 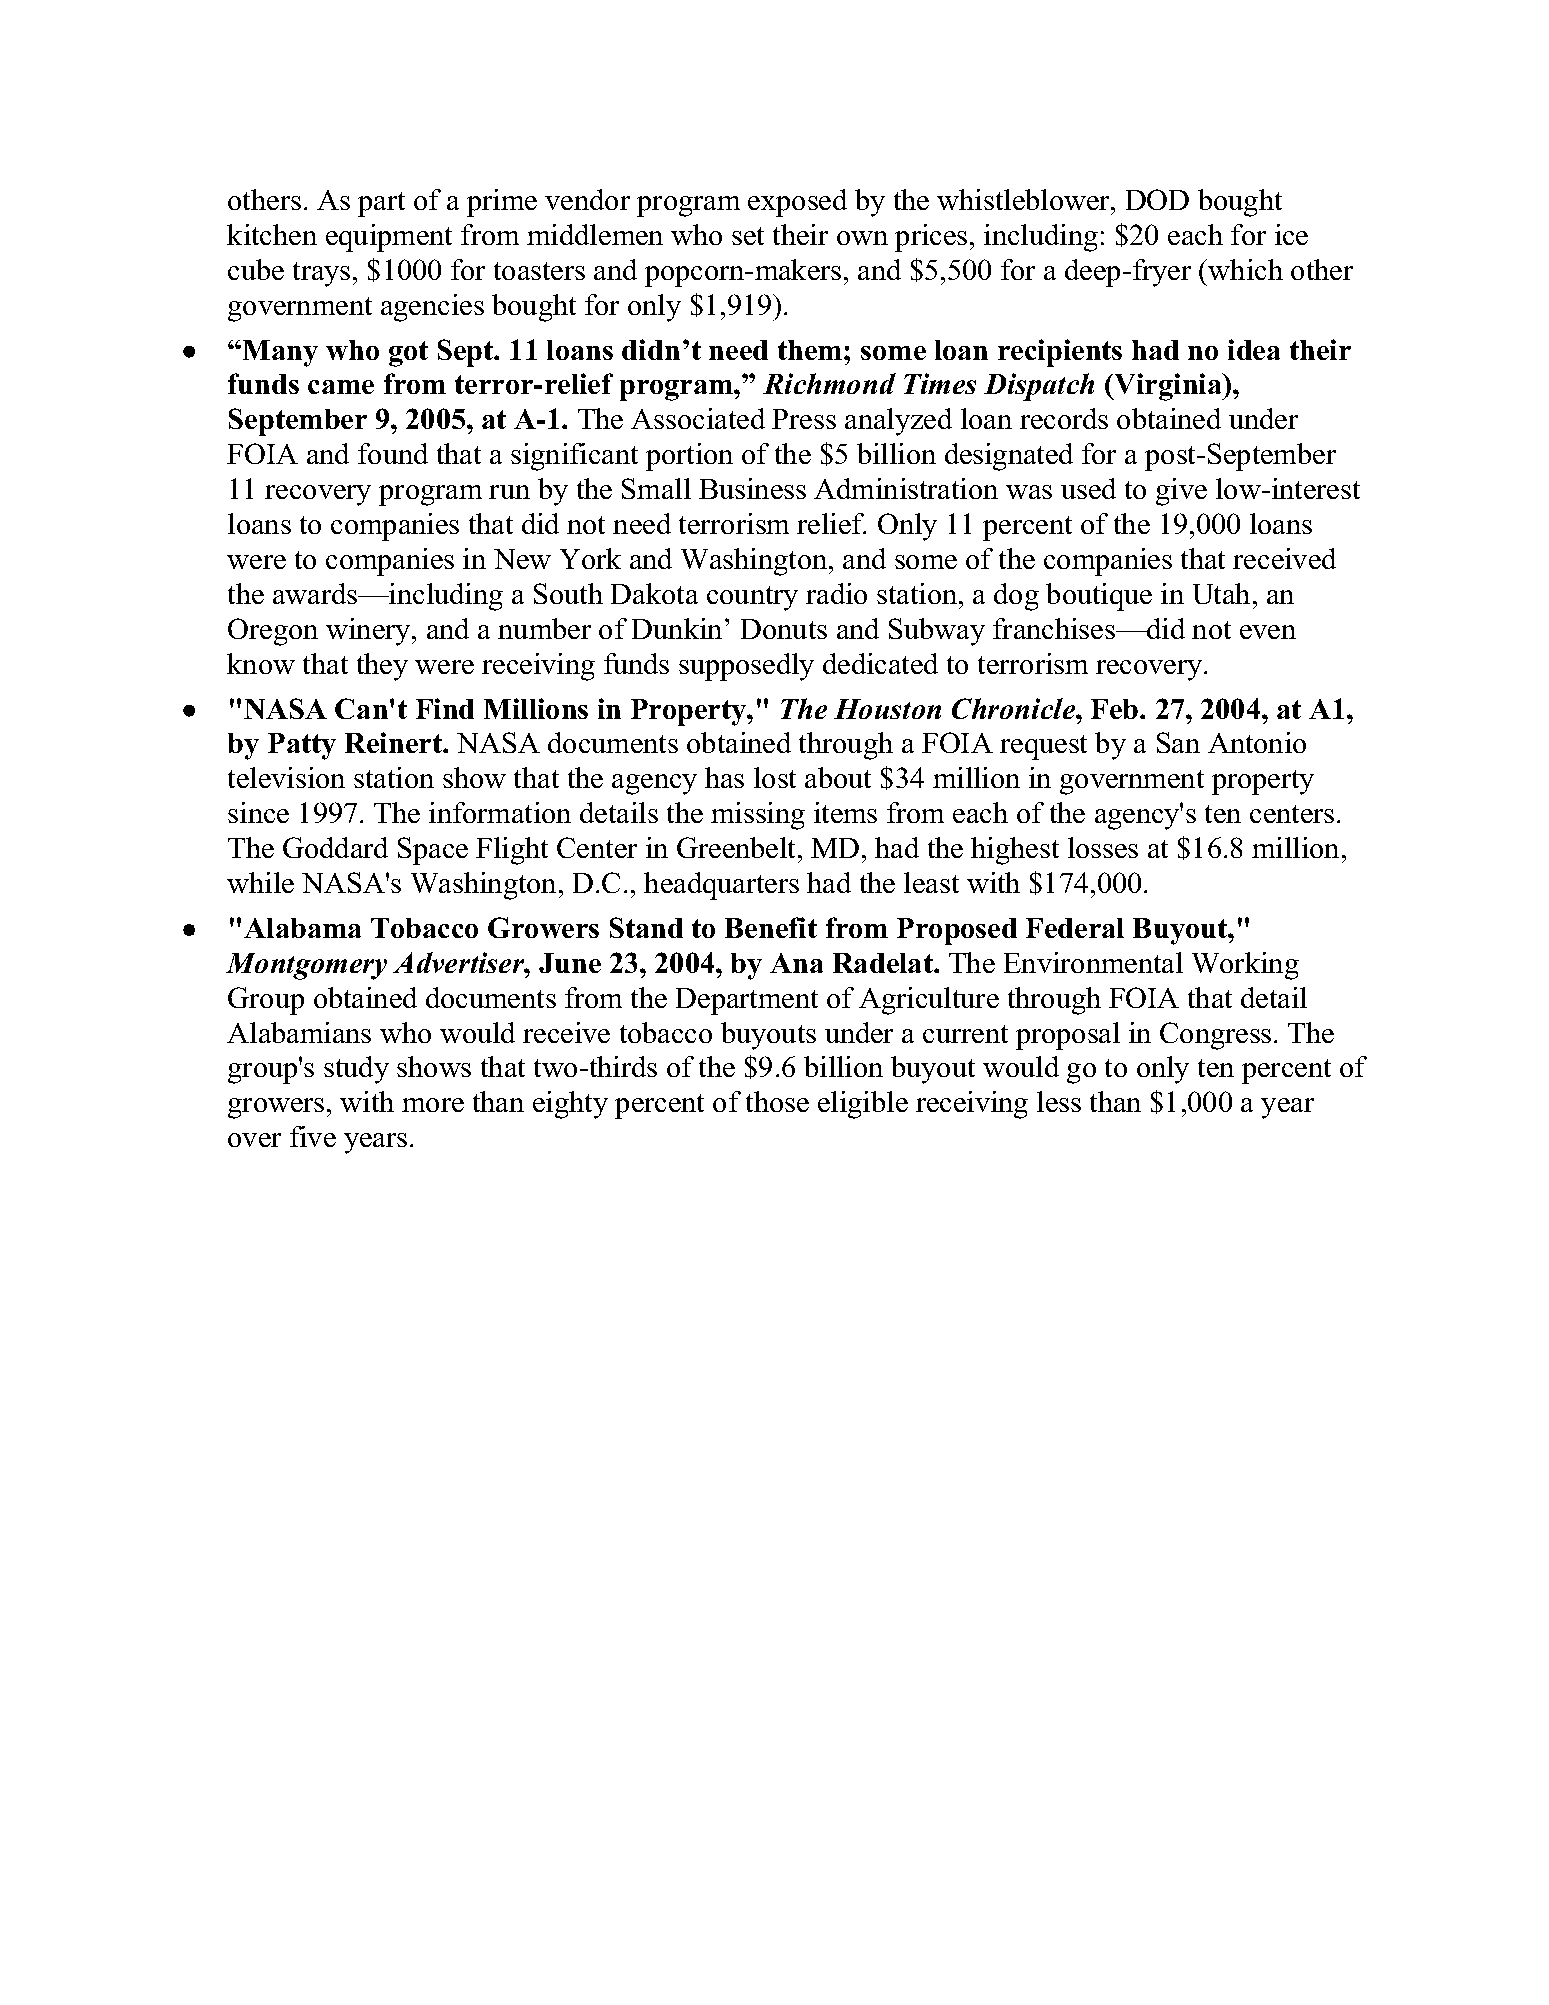 What do you see at coordinates (341, 387) in the image?
I see `came` at bounding box center [341, 387].
